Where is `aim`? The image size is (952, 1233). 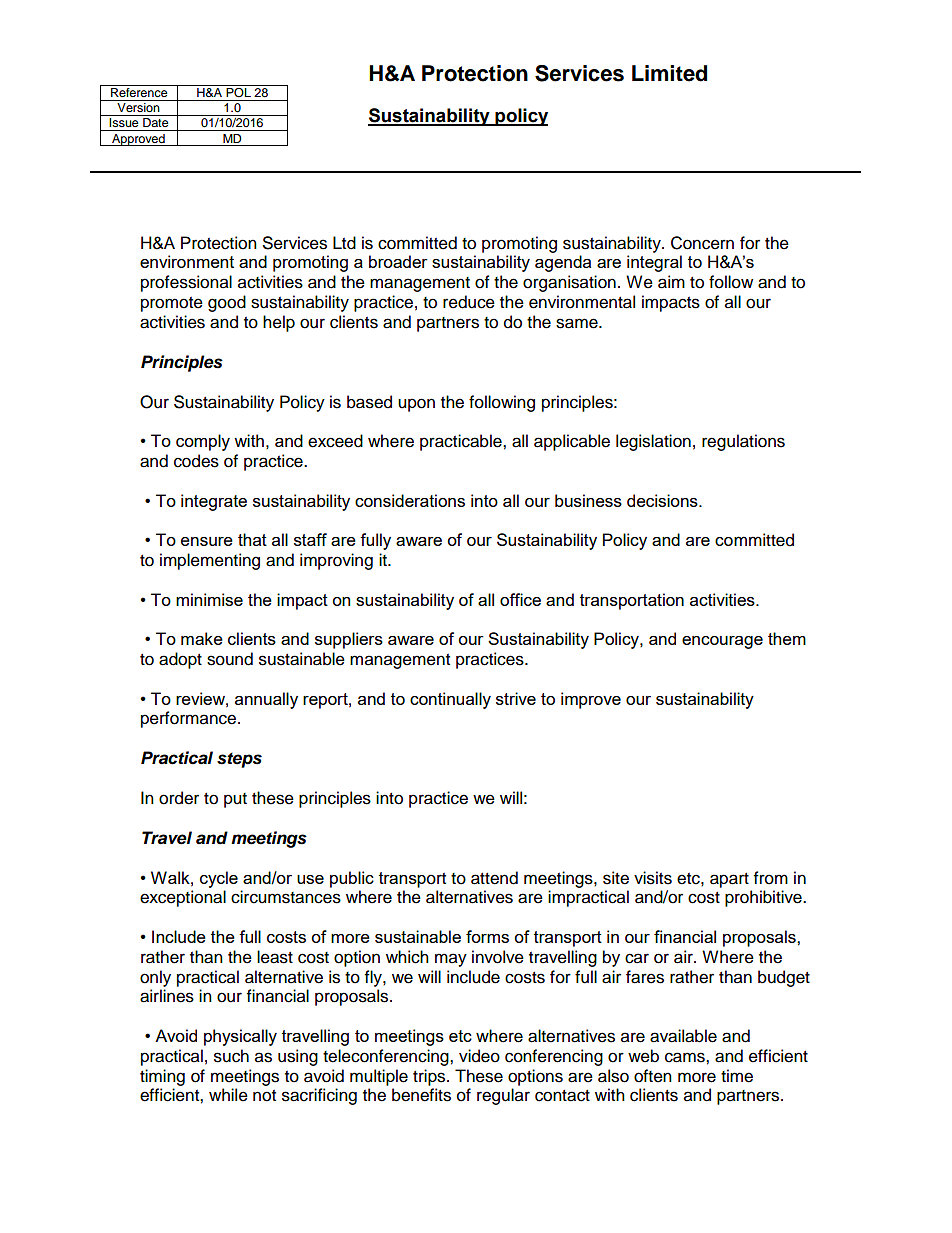
aim is located at coordinates (671, 282).
